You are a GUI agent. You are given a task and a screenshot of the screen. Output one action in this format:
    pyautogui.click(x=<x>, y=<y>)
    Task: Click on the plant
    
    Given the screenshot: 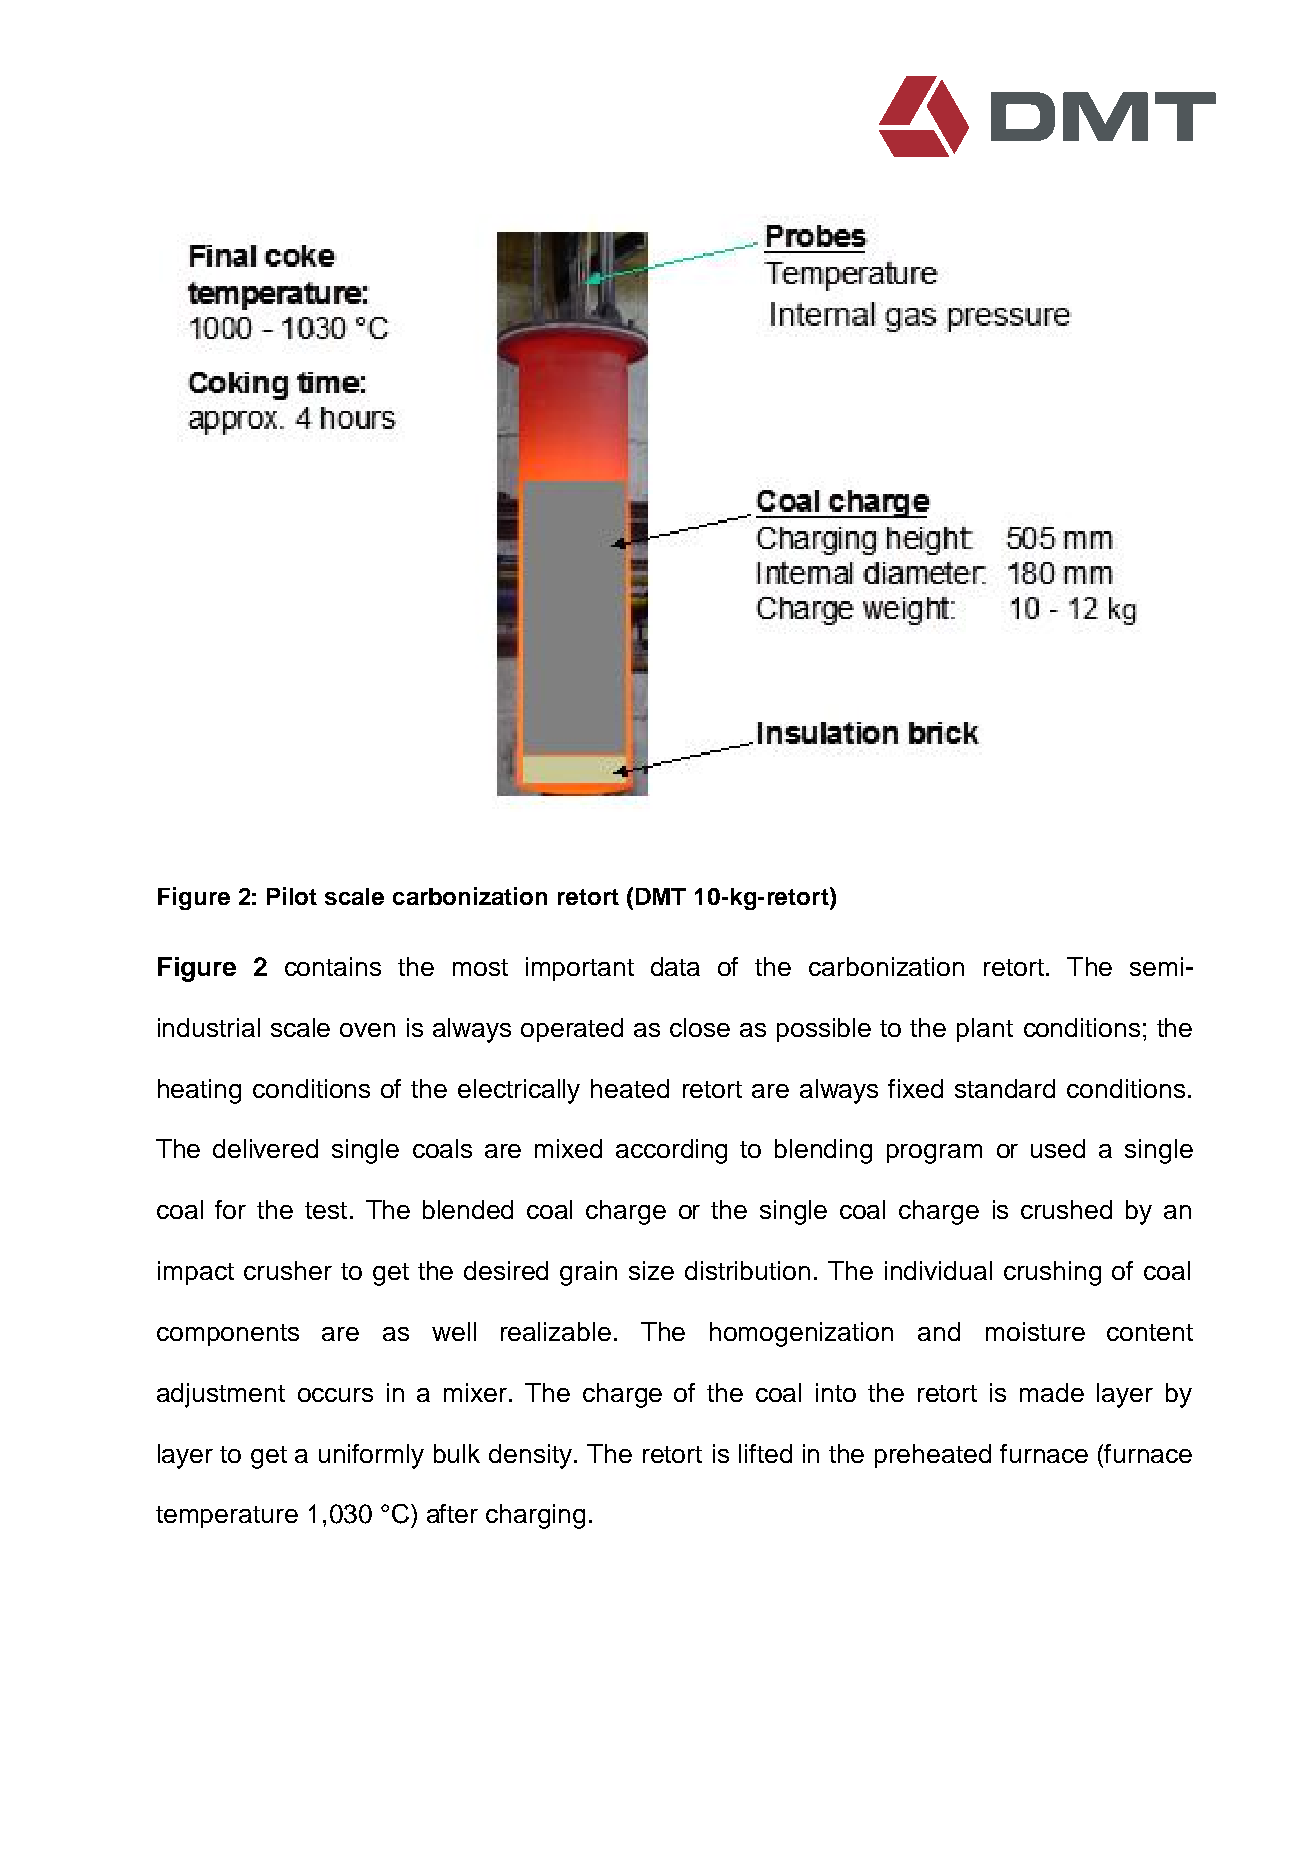 What is the action you would take?
    pyautogui.click(x=985, y=1030)
